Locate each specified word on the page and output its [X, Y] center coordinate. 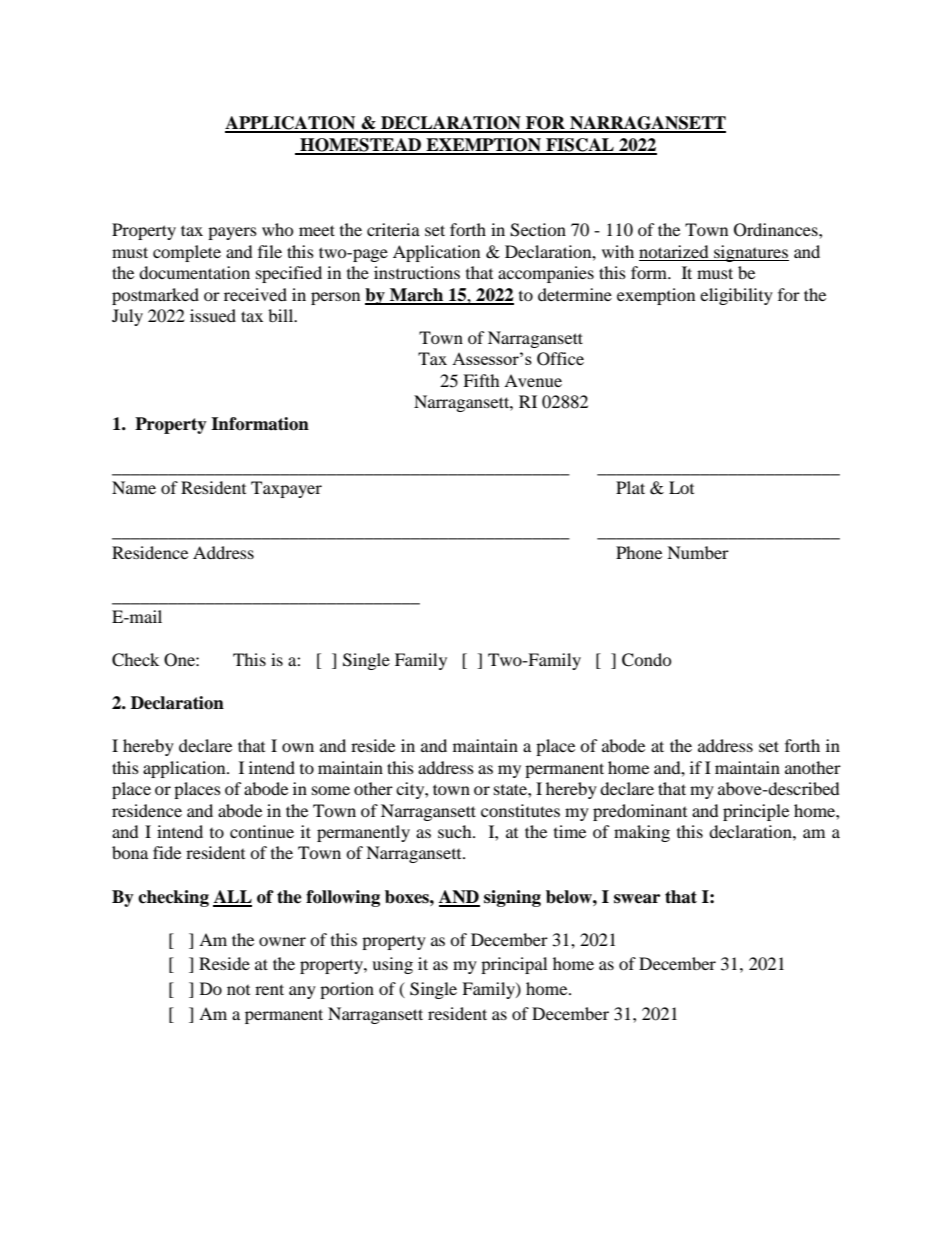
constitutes [520, 810]
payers [232, 233]
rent [269, 989]
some [331, 790]
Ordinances [777, 230]
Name [134, 487]
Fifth [481, 380]
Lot [681, 487]
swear [637, 899]
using [392, 965]
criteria [393, 229]
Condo [647, 660]
